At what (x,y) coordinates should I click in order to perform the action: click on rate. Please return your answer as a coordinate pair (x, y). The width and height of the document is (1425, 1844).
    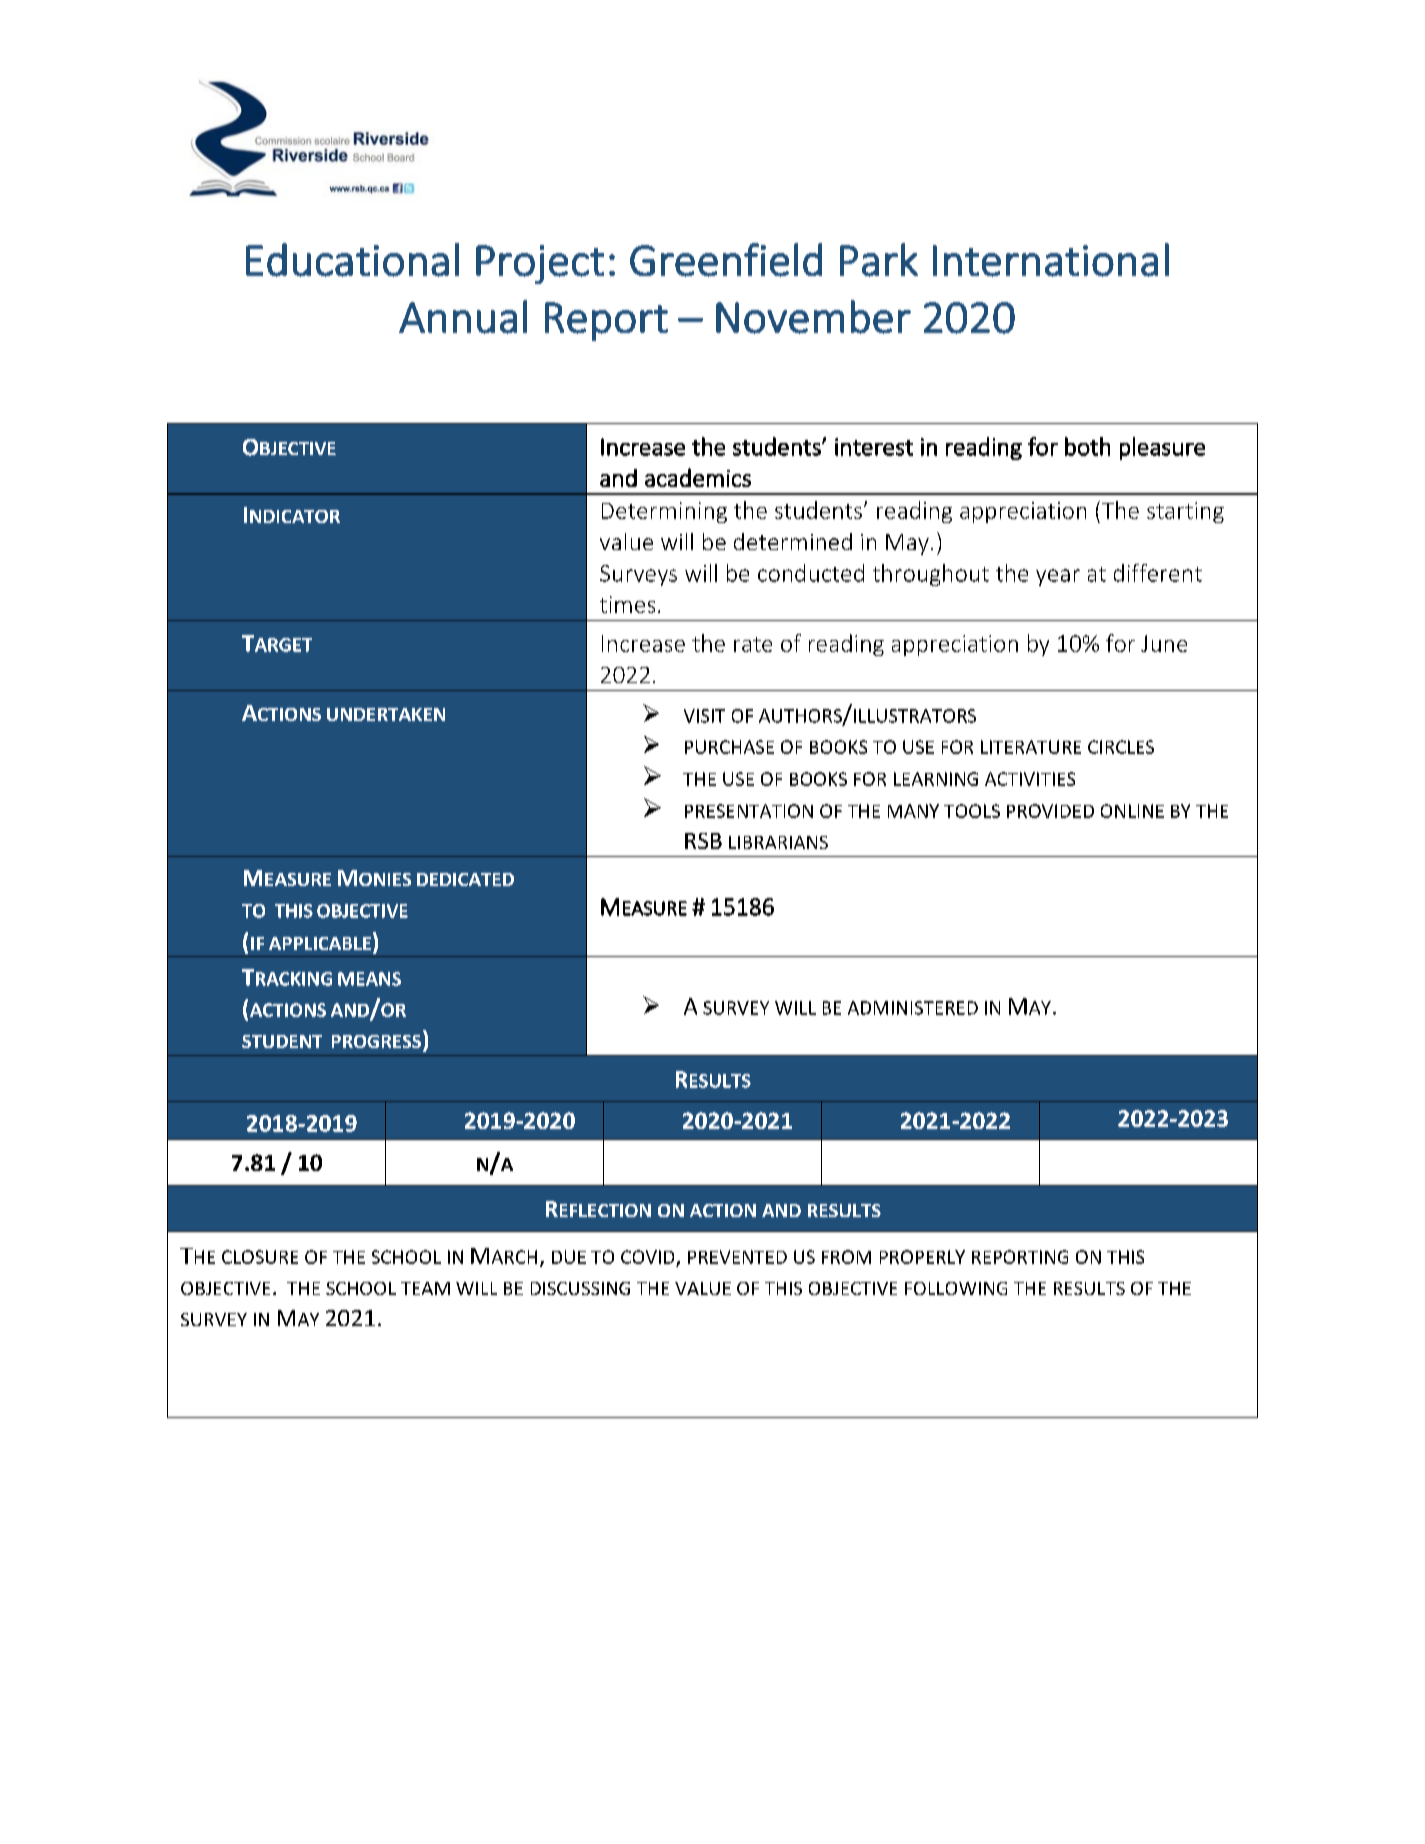
    Looking at the image, I should click on (753, 644).
